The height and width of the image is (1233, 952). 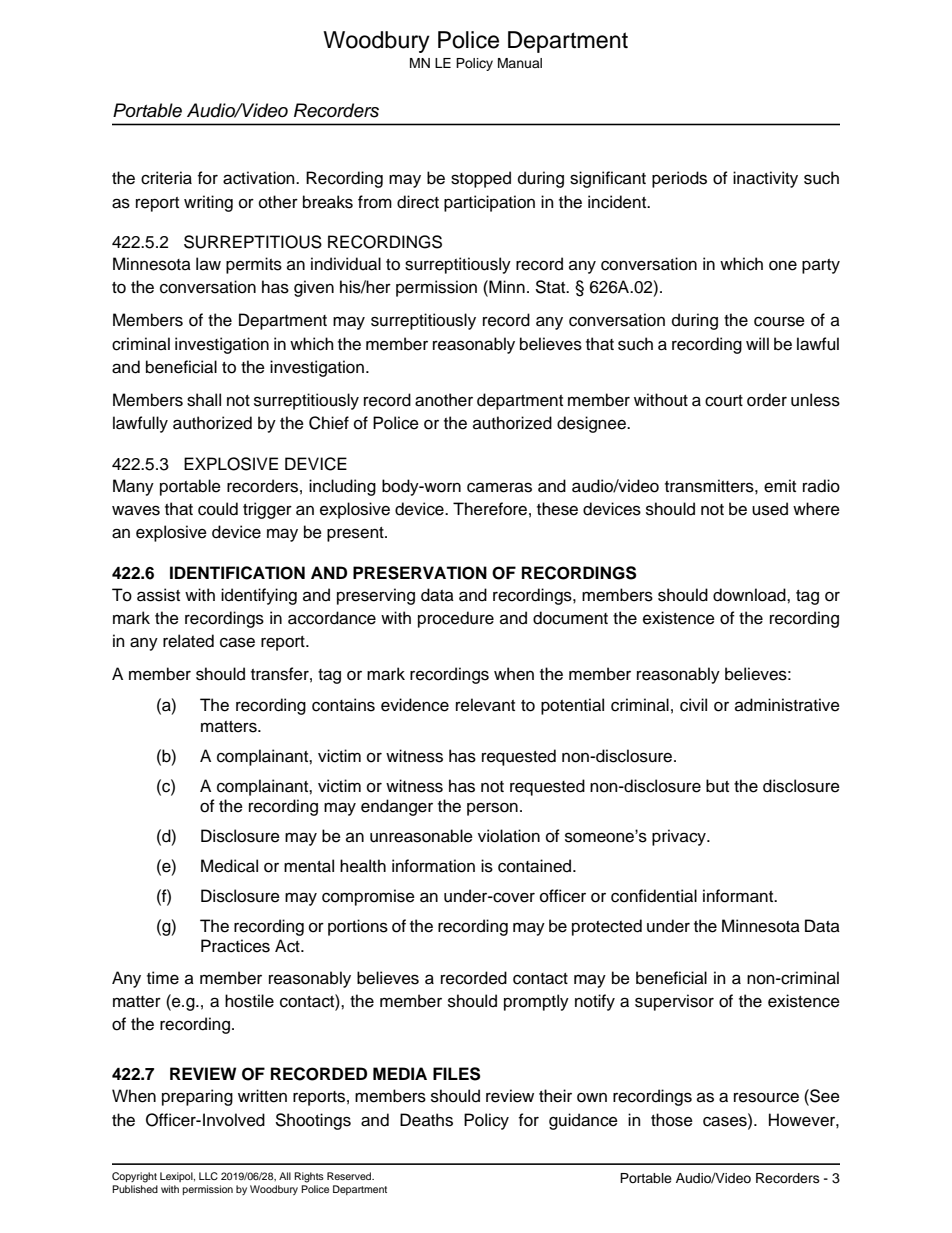 I want to click on Medical, so click(x=229, y=866).
